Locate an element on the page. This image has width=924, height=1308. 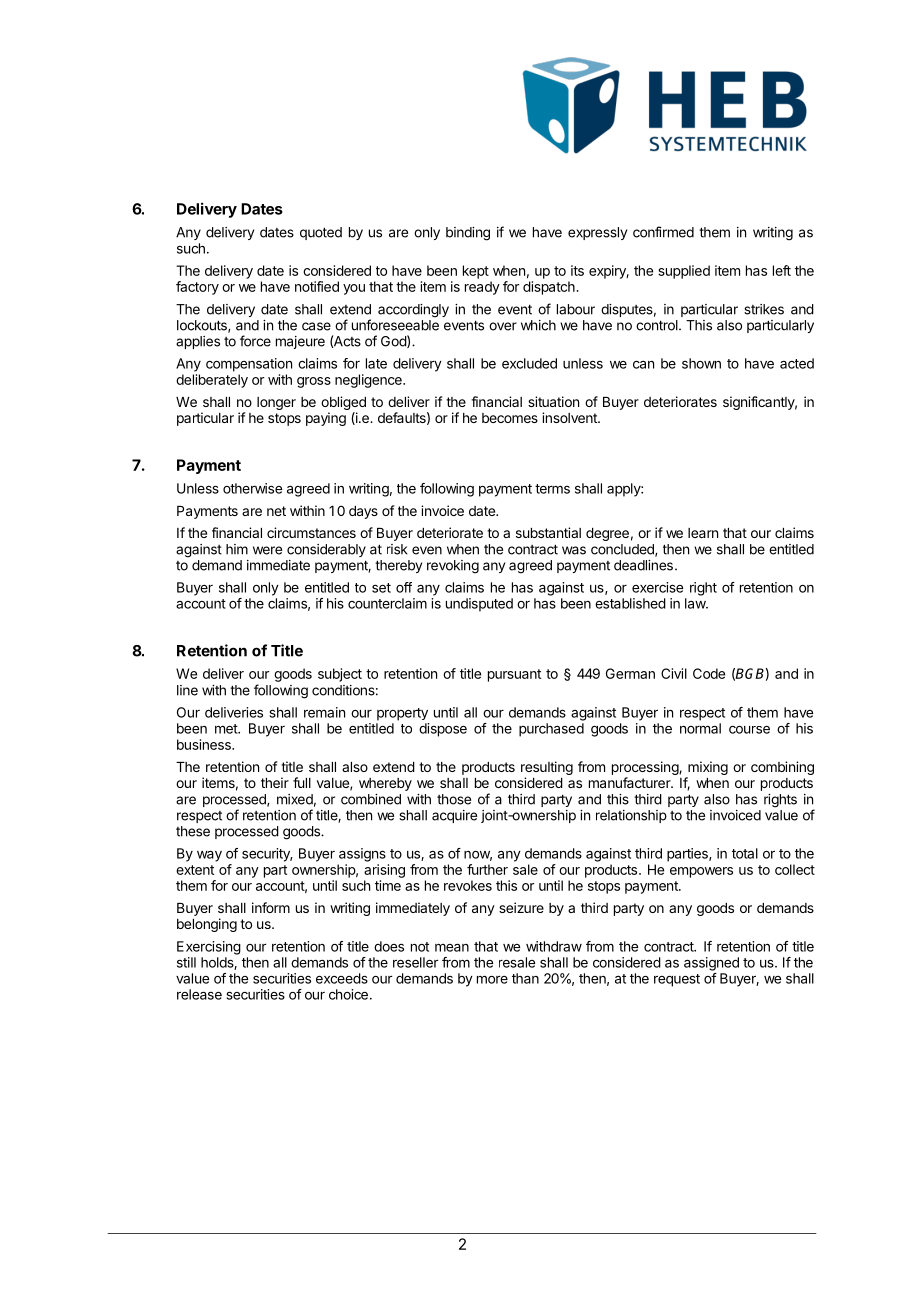
normal is located at coordinates (700, 728).
